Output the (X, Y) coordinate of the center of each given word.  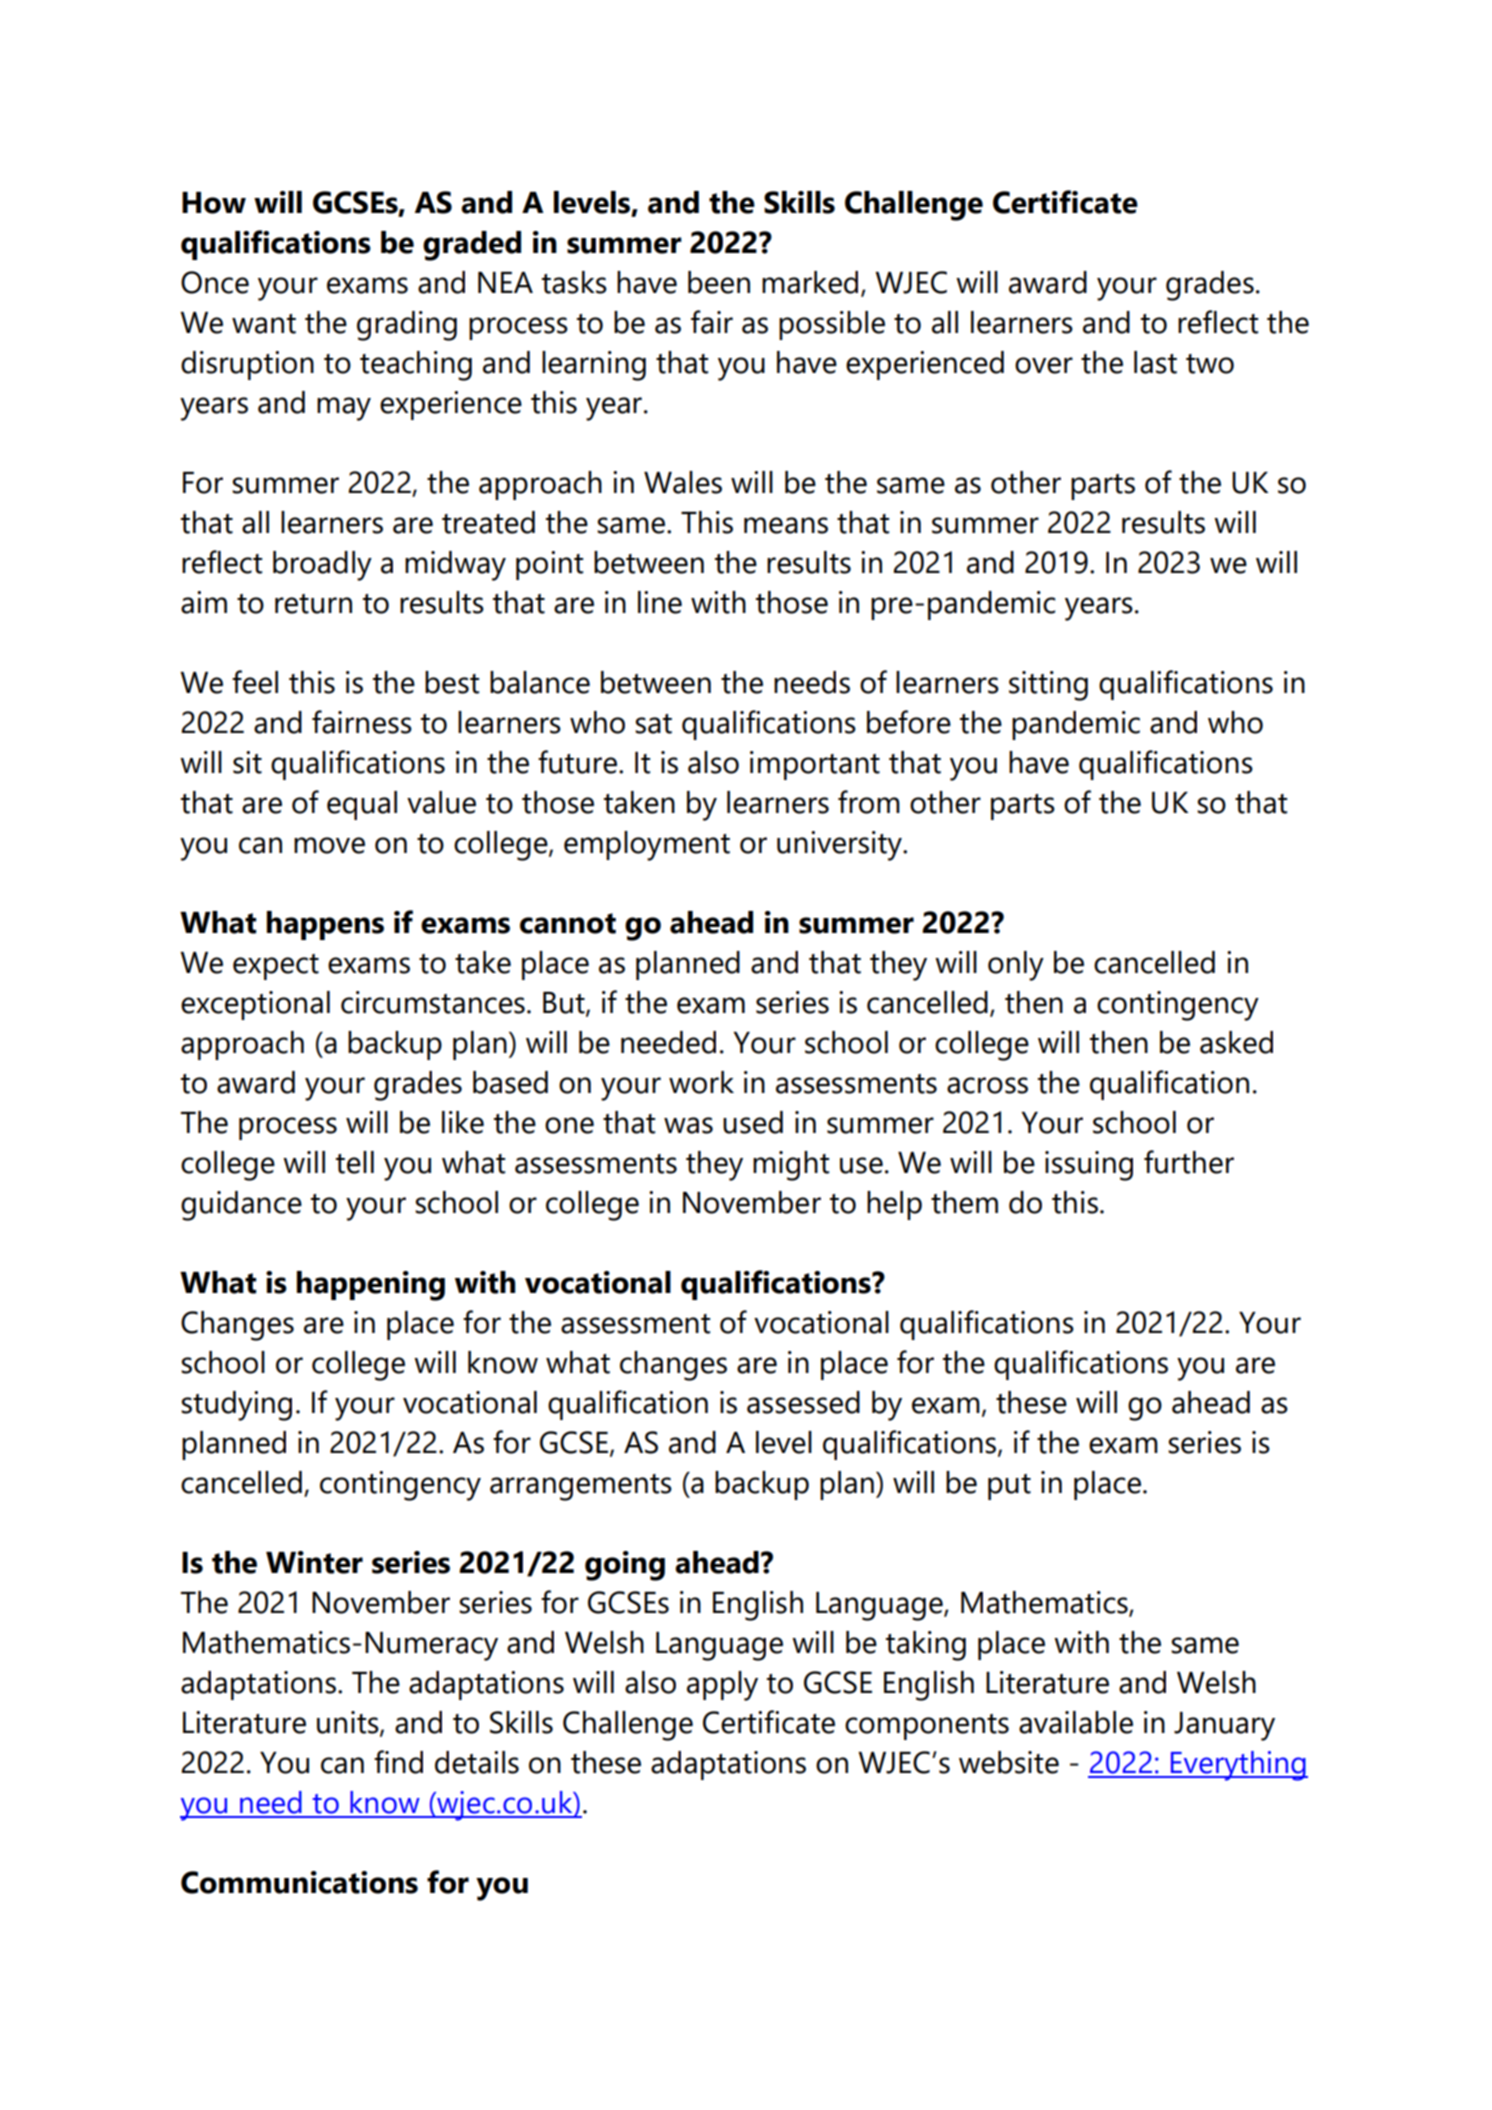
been (719, 282)
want (264, 324)
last (1155, 362)
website (1009, 1762)
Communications (299, 1882)
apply (722, 1686)
